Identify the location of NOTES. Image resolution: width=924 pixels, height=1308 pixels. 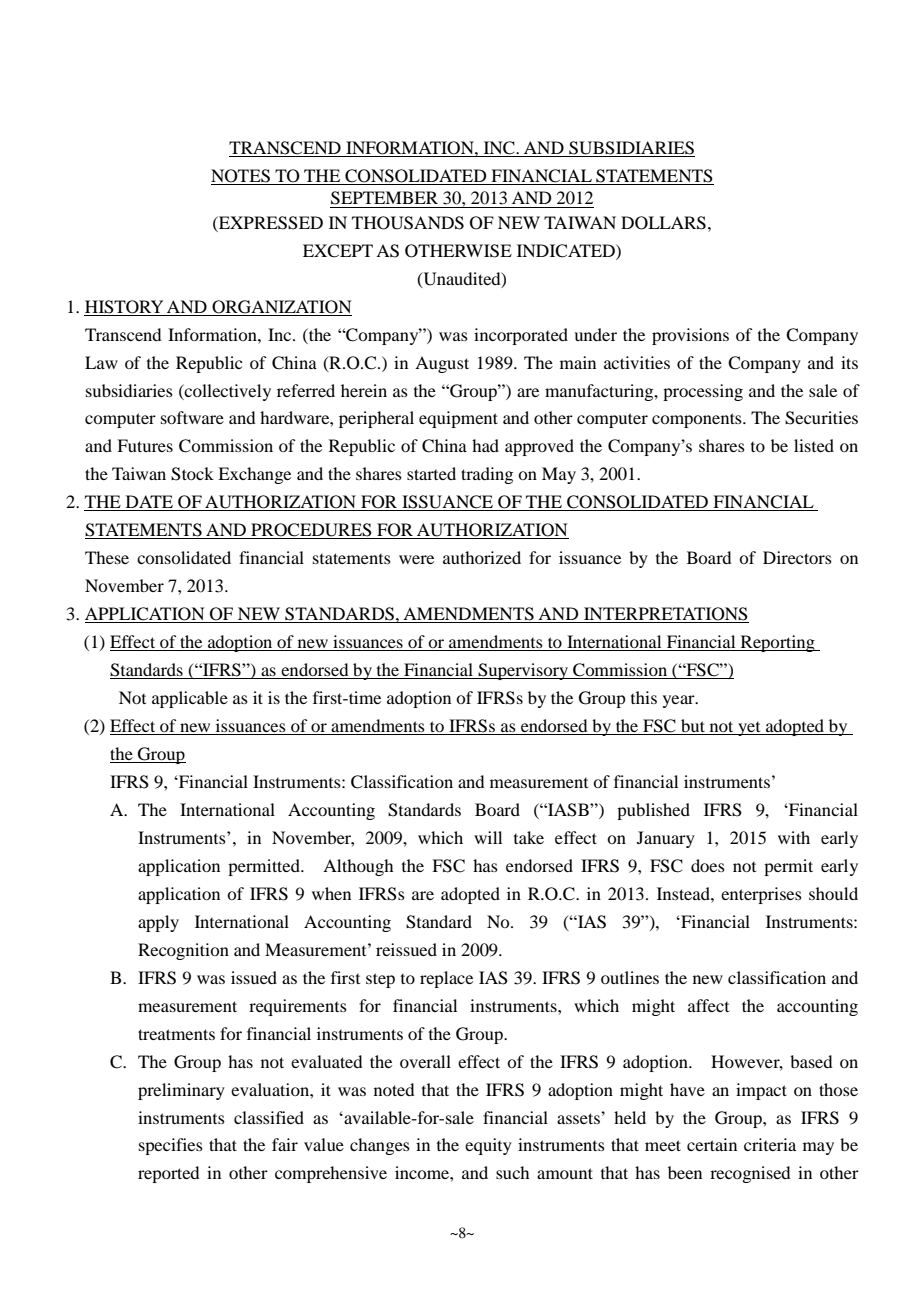
(241, 177).
